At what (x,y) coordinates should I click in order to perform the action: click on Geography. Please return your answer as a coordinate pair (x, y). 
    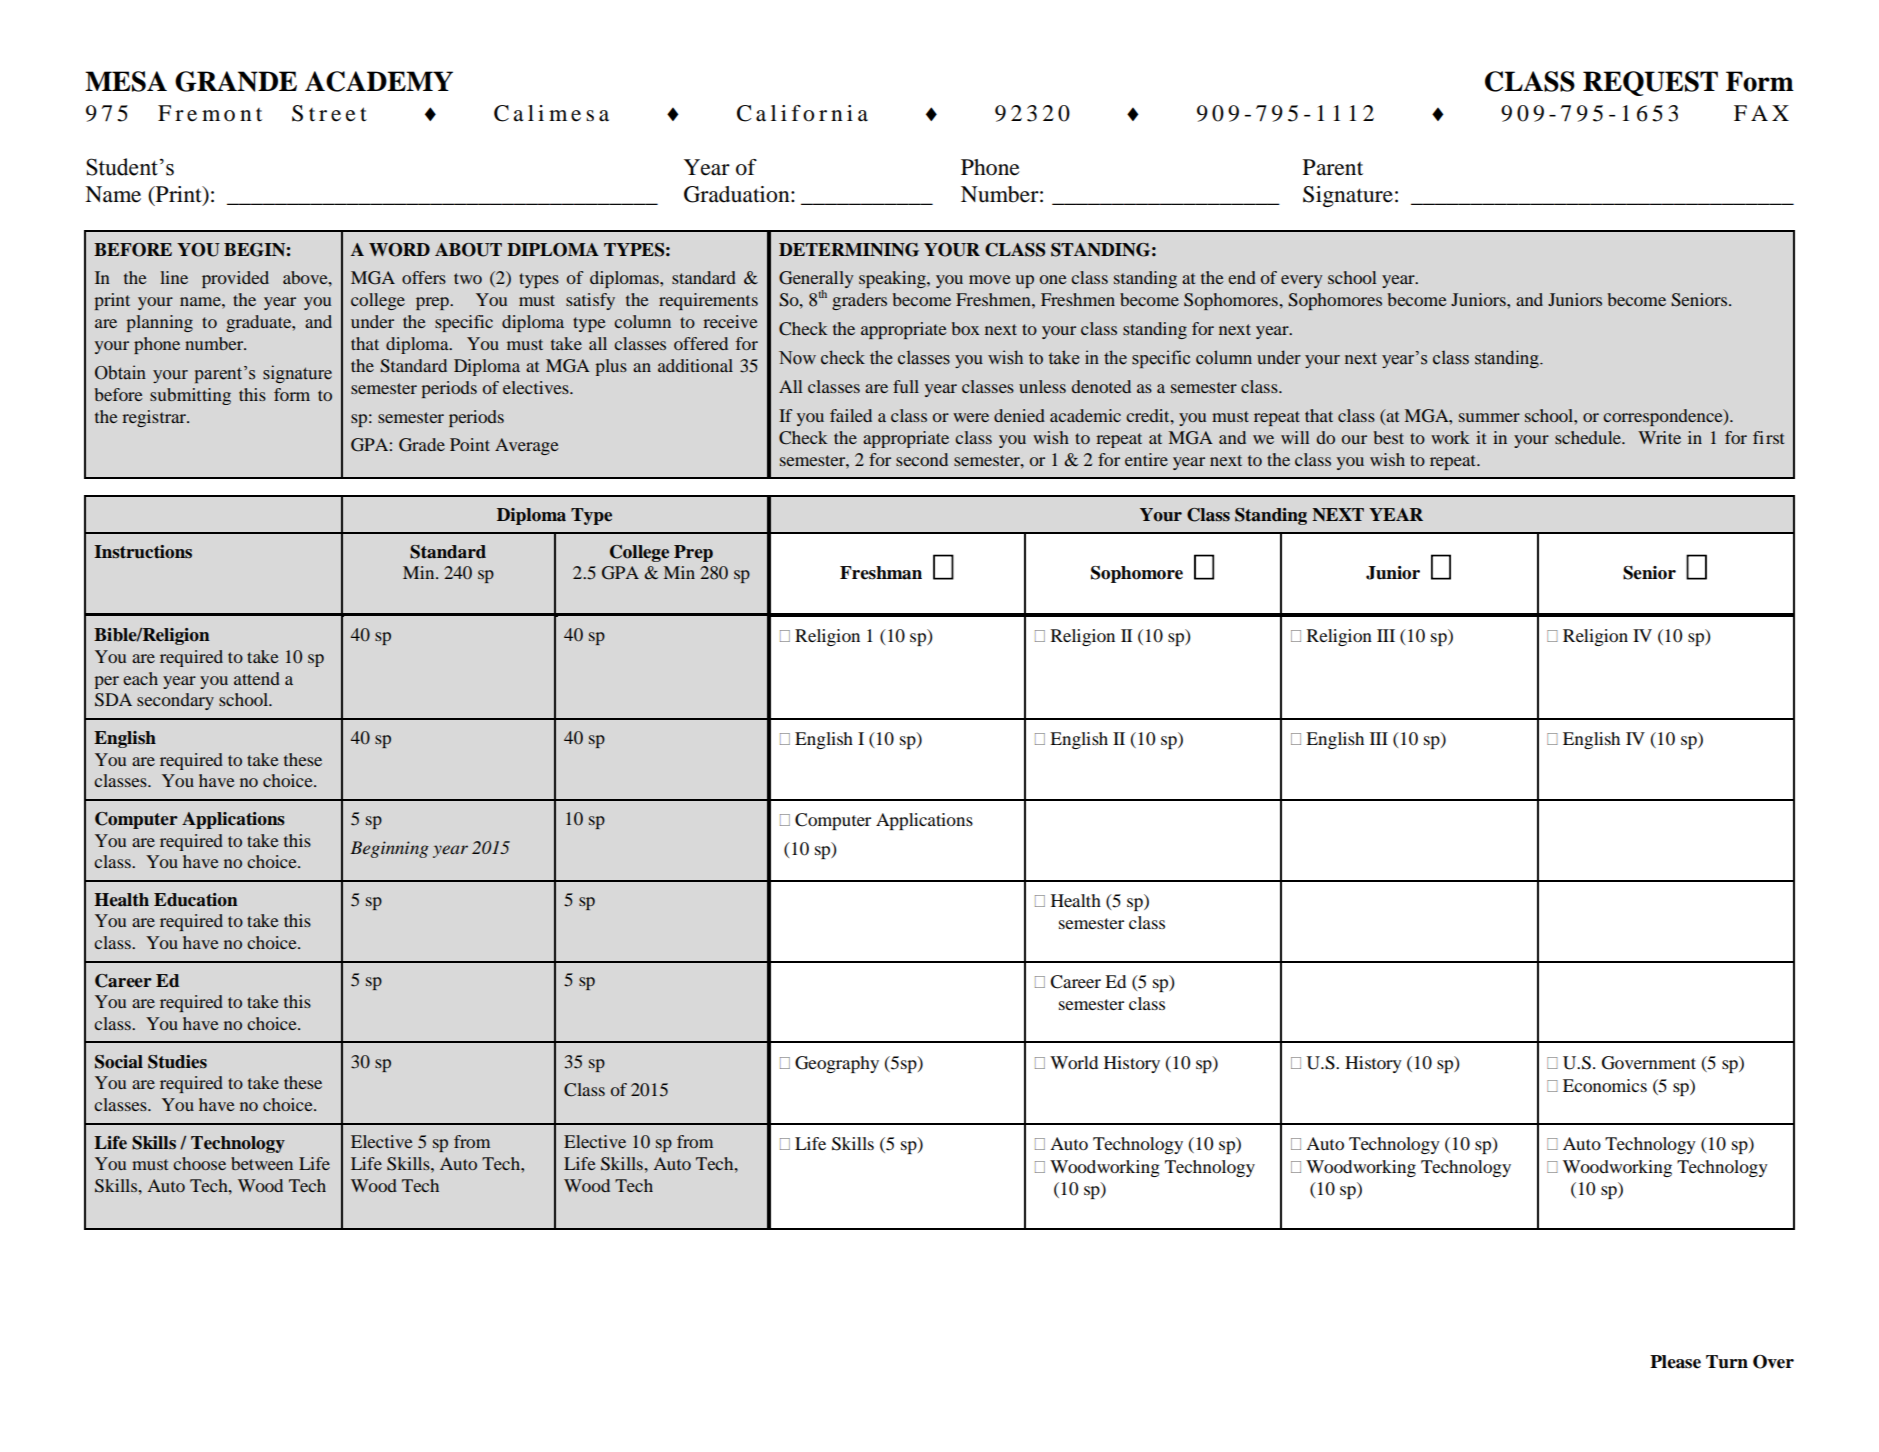
    Looking at the image, I should click on (837, 1064).
